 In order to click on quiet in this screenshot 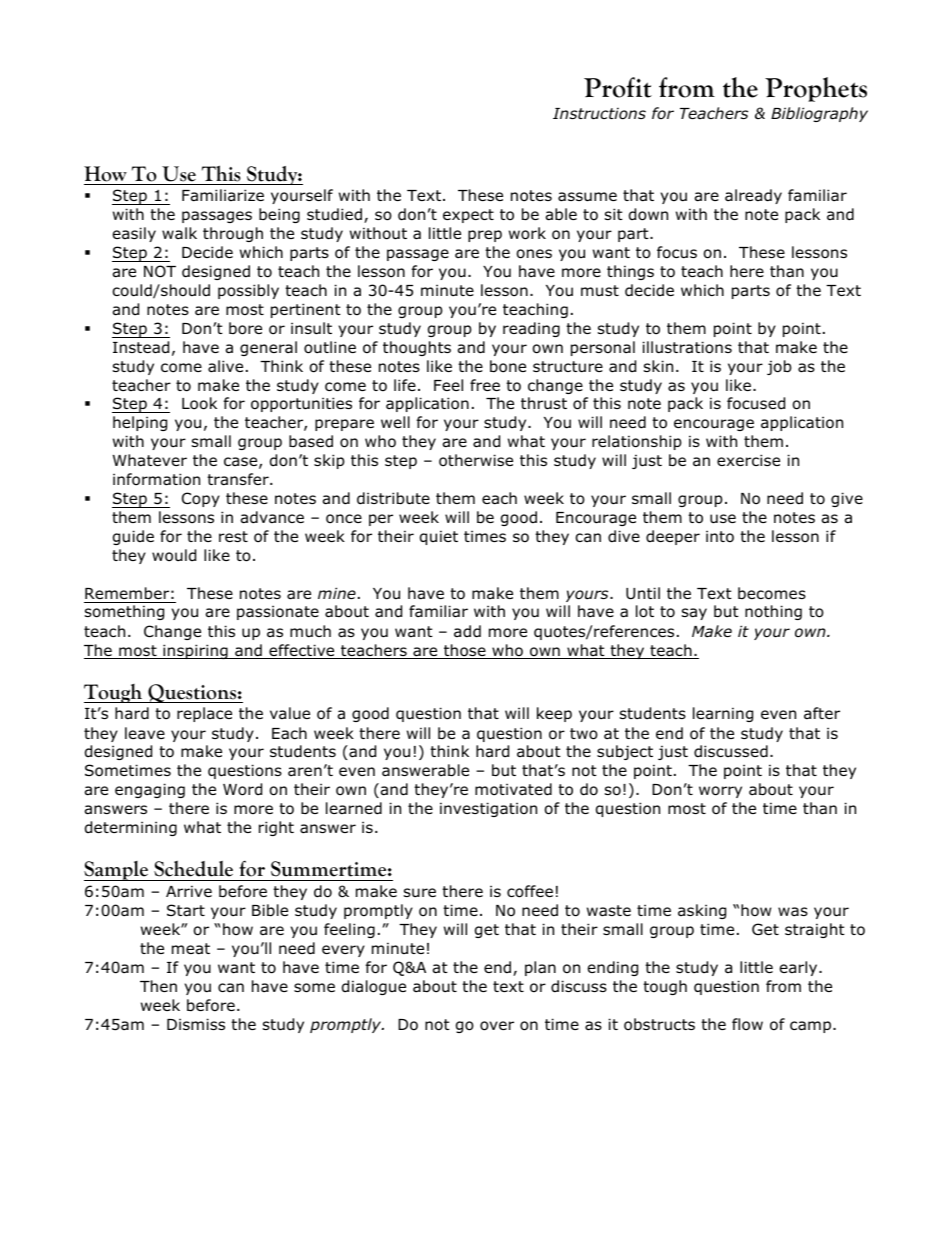, I will do `click(439, 537)`.
